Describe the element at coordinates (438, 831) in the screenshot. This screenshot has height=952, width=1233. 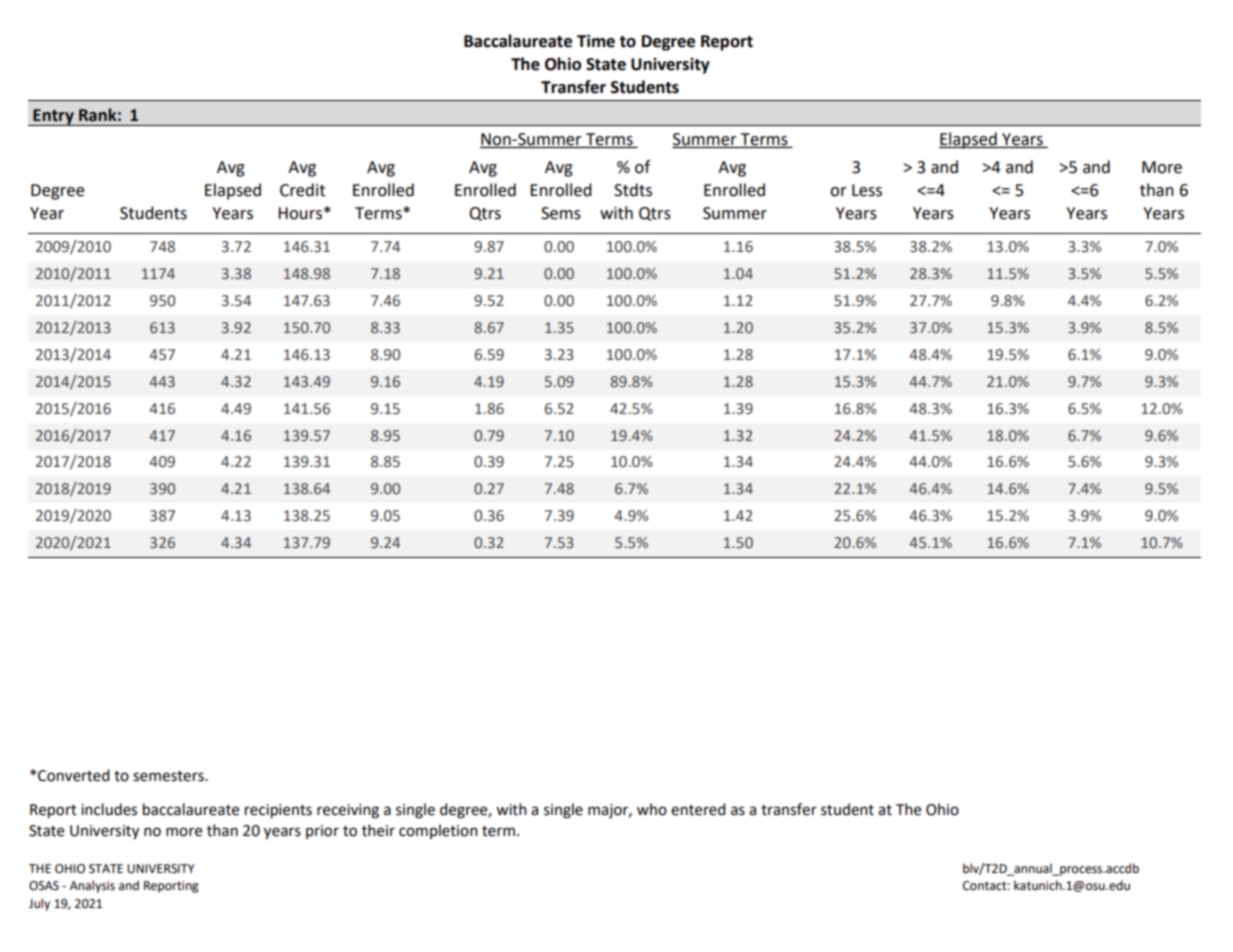
I see `completion` at that location.
